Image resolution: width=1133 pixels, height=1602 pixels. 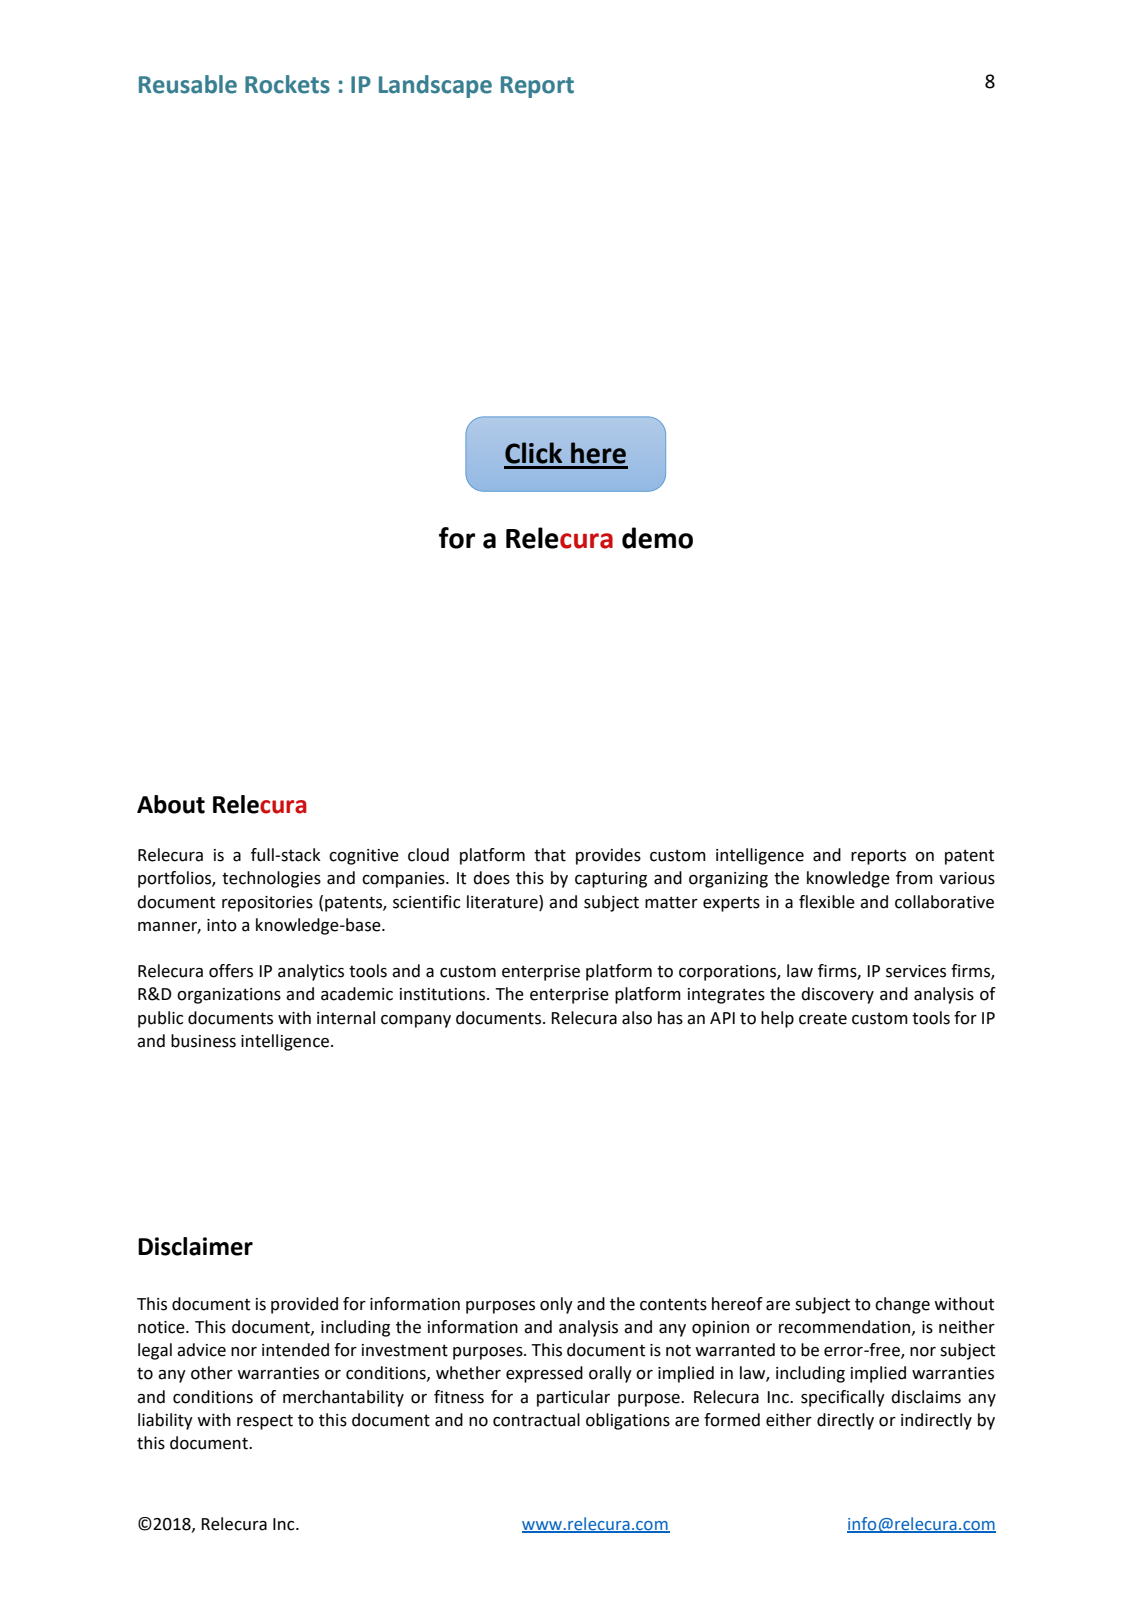 I want to click on from, so click(x=914, y=878).
